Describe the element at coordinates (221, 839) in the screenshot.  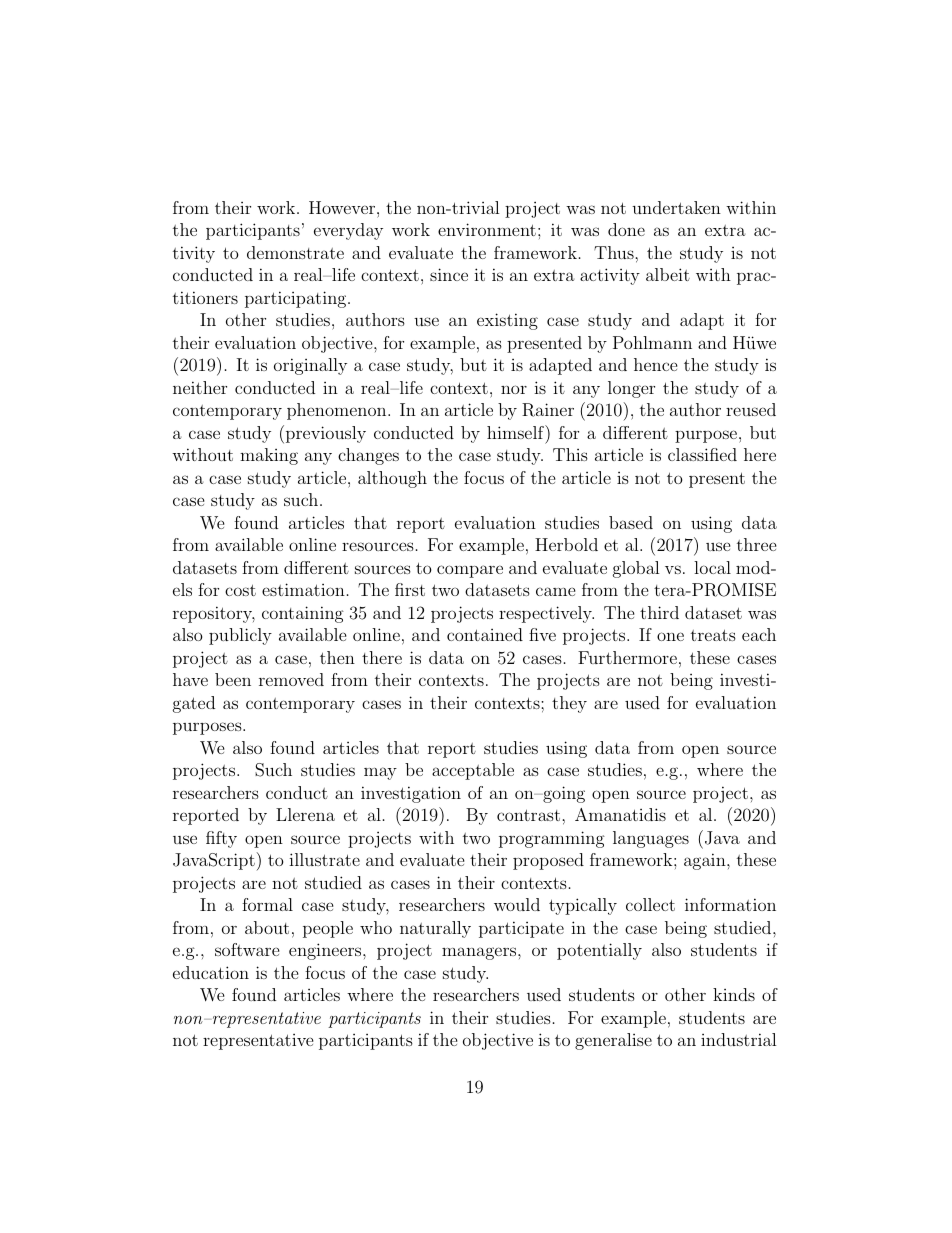
I see `fifty` at that location.
